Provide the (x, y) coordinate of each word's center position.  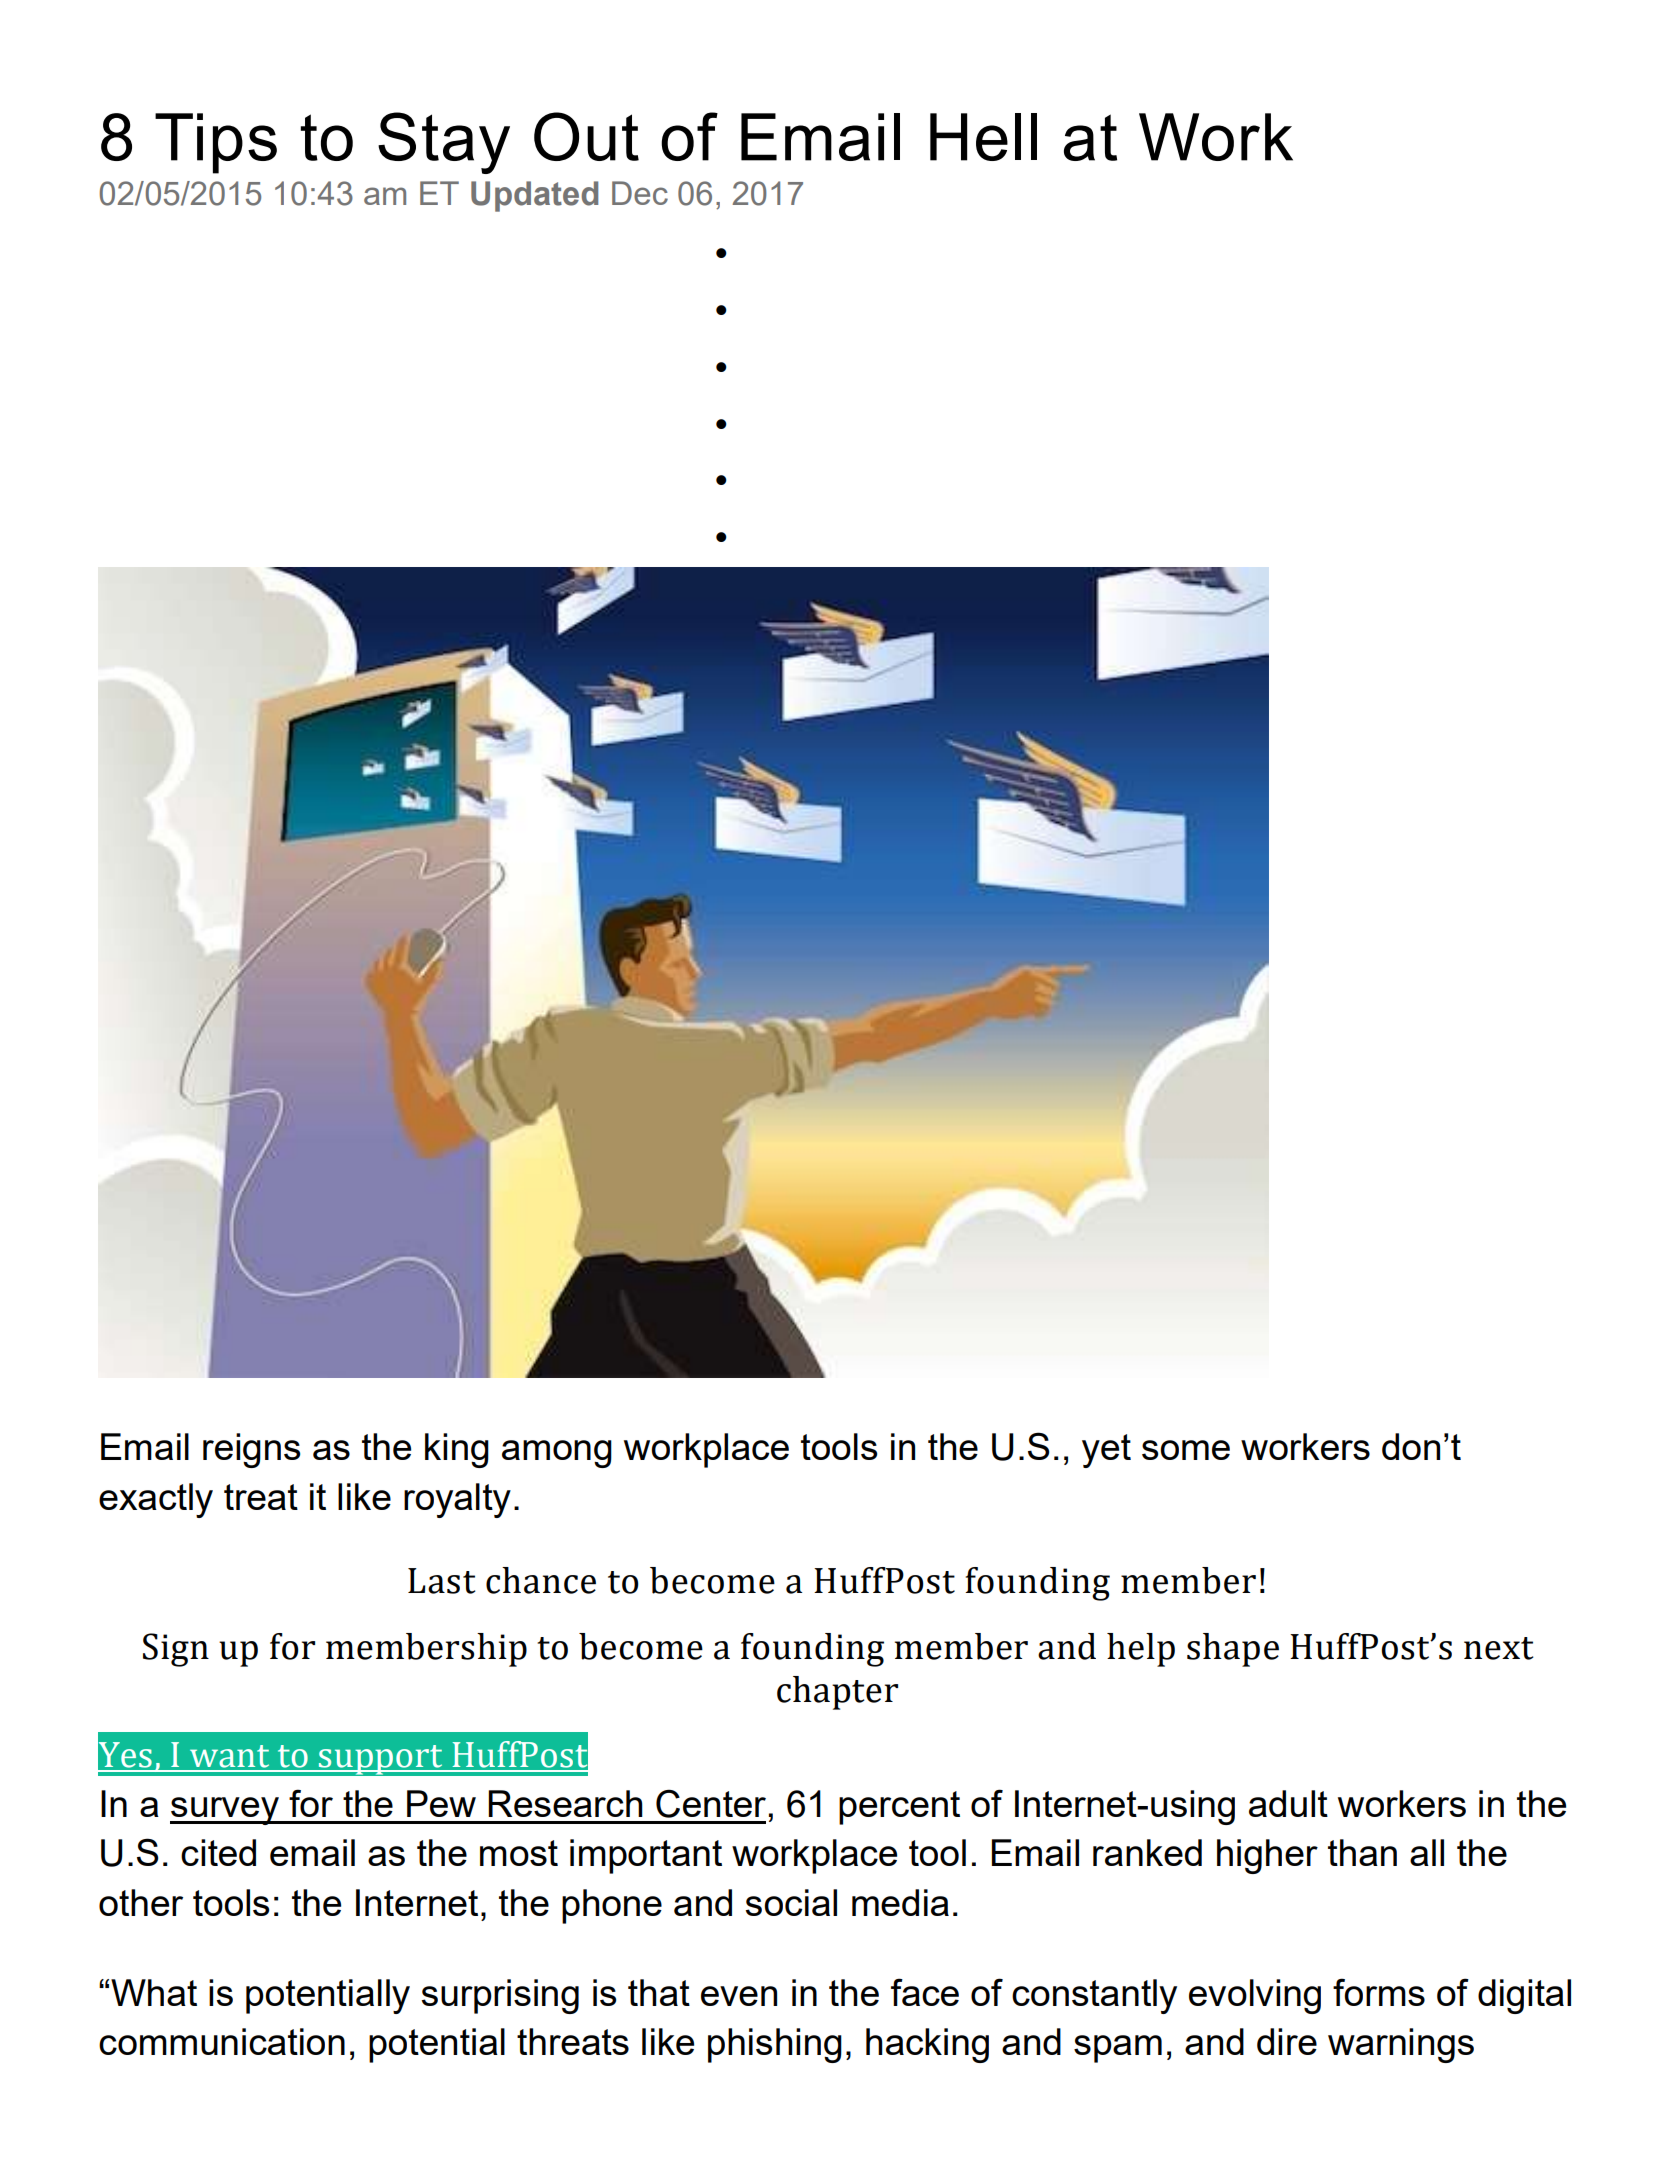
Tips (216, 143)
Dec (640, 193)
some (1186, 1450)
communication (222, 2041)
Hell (983, 137)
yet (1106, 1451)
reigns (251, 1450)
